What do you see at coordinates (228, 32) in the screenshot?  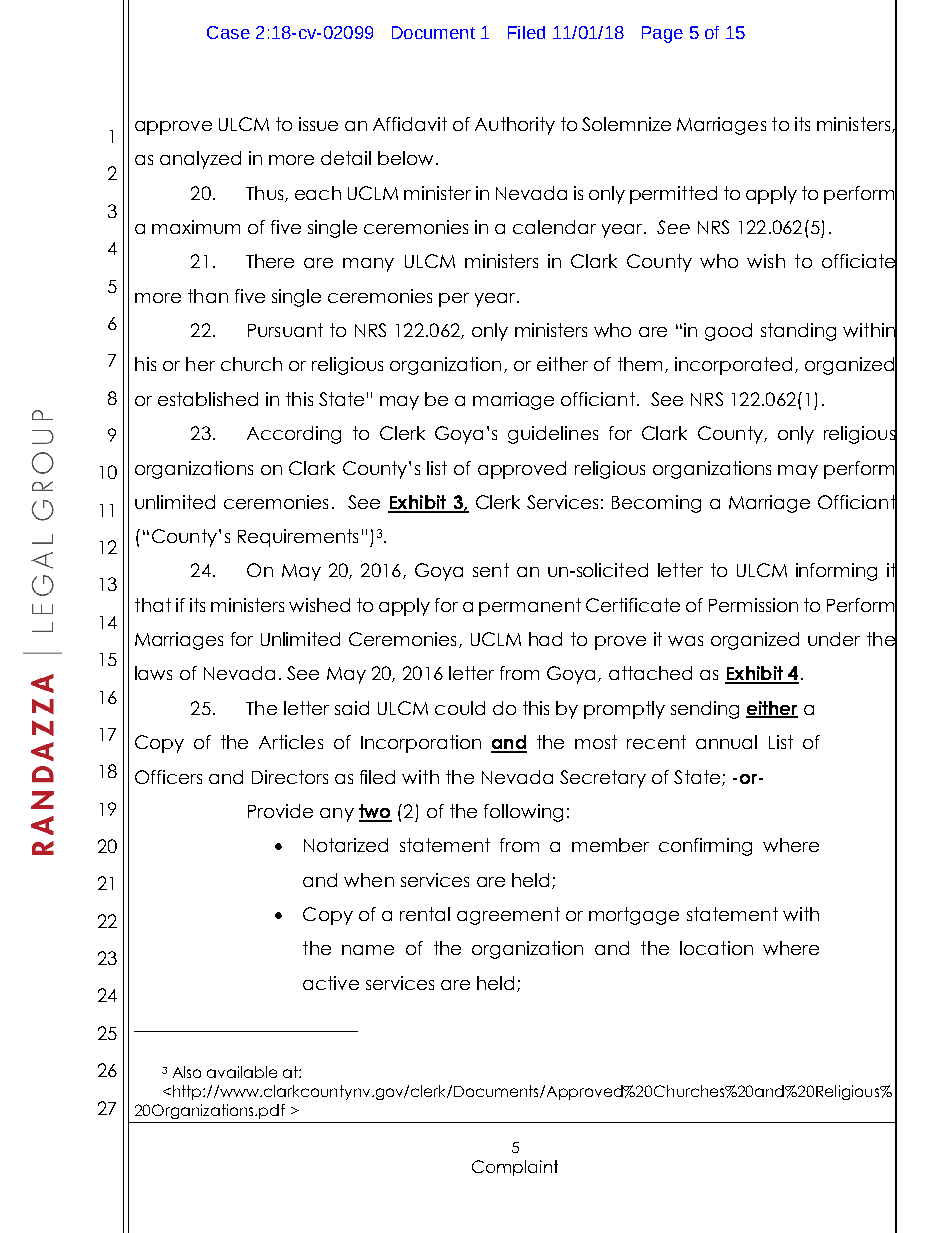 I see `Case` at bounding box center [228, 32].
